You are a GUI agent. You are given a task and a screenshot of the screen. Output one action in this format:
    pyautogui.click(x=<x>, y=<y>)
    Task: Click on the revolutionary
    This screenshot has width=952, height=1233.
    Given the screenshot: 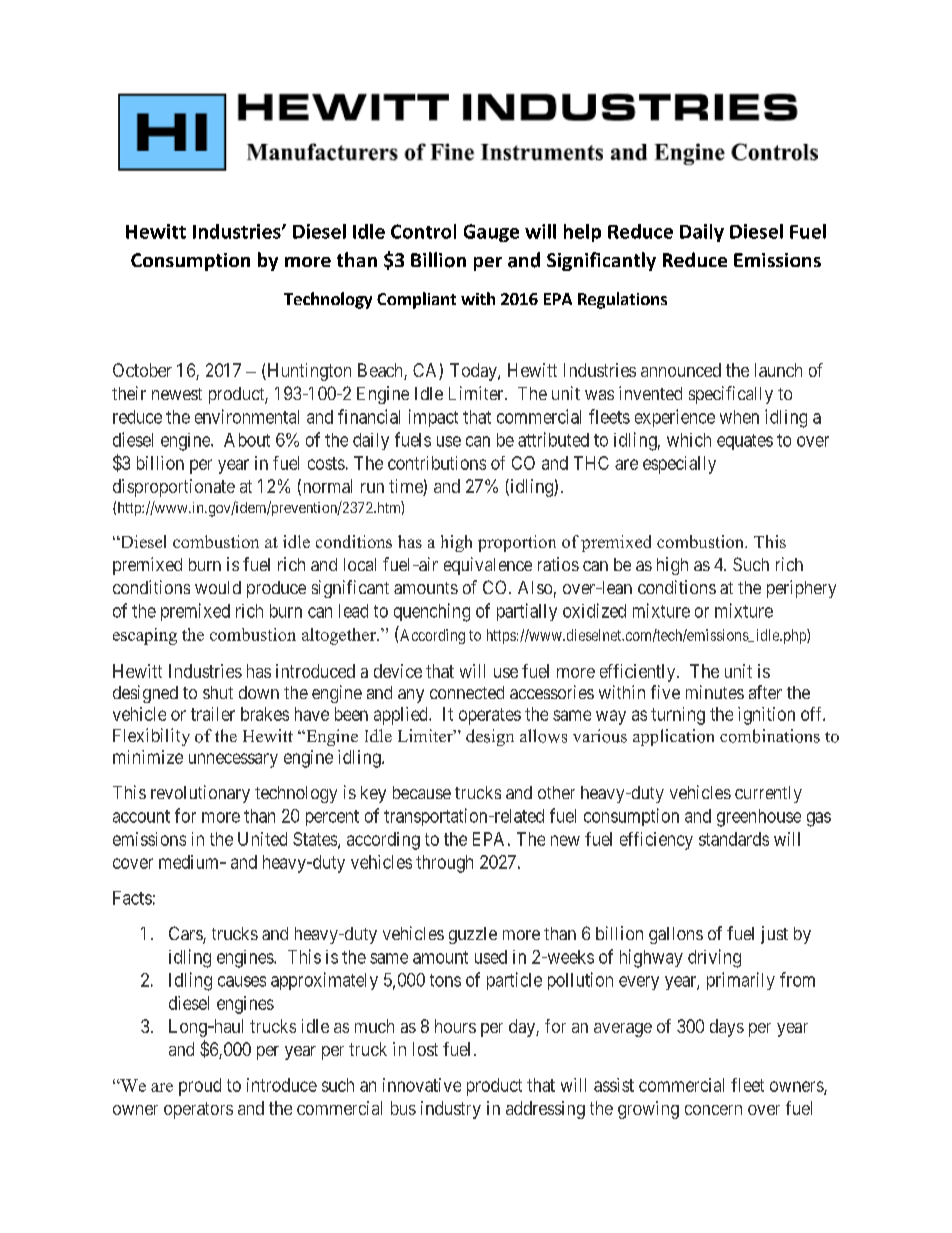 What is the action you would take?
    pyautogui.click(x=200, y=794)
